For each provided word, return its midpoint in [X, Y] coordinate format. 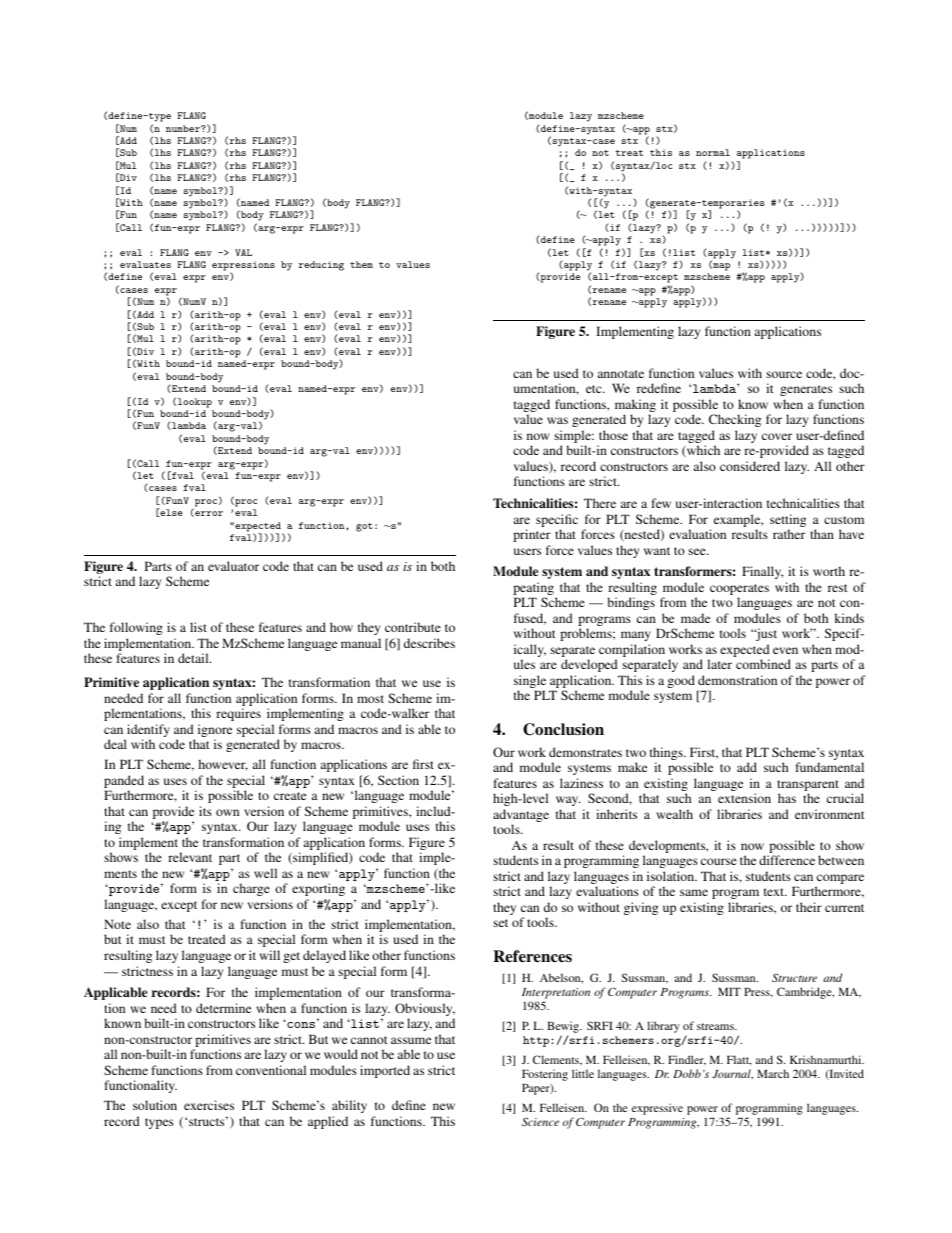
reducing [321, 266]
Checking [735, 420]
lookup [195, 403]
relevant [190, 857]
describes [429, 643]
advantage [521, 817]
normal [713, 152]
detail [194, 658]
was [557, 420]
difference [787, 860]
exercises [209, 1105]
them [361, 264]
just [765, 634]
